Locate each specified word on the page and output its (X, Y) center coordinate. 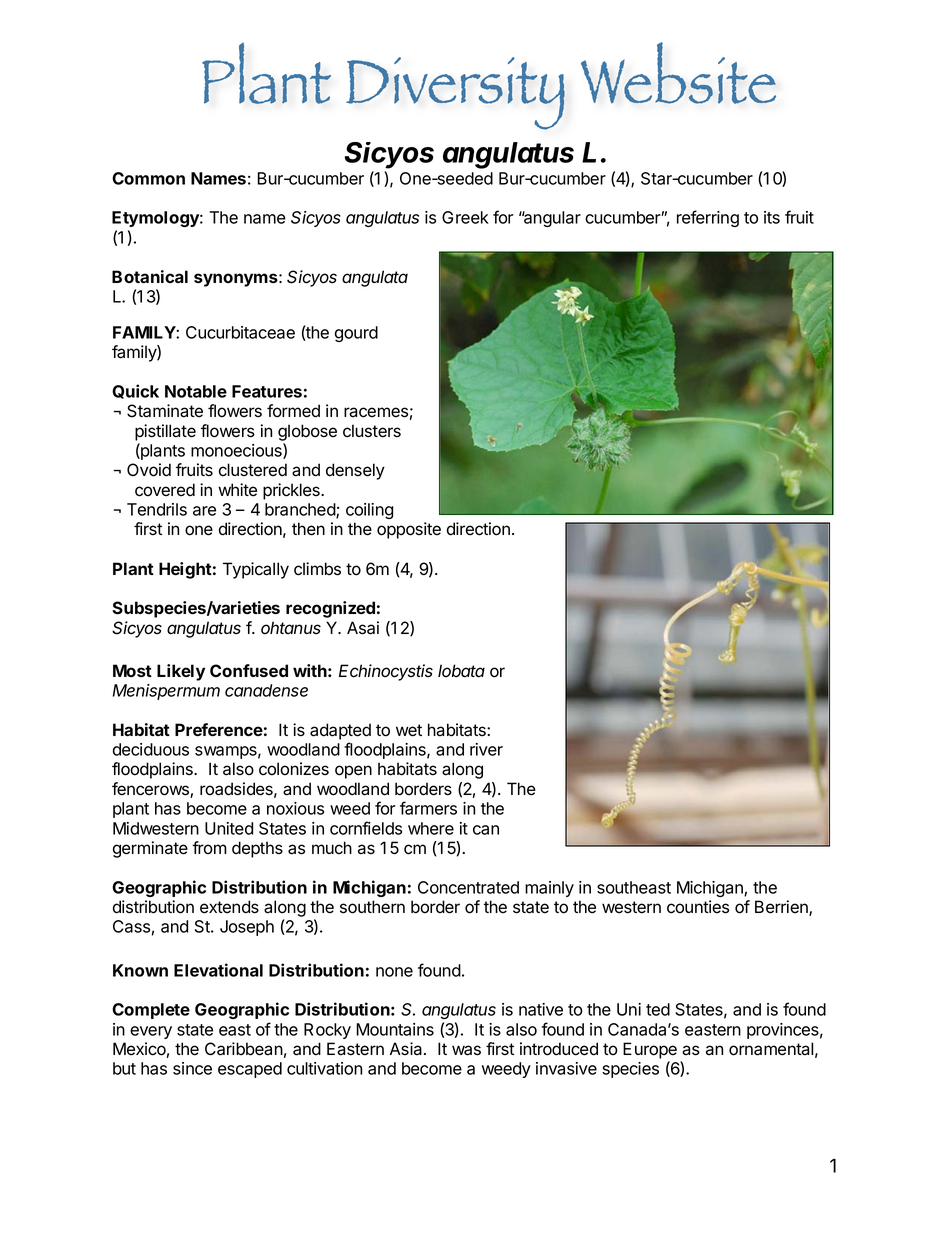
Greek (465, 217)
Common (148, 178)
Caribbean (244, 1049)
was (466, 1050)
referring (708, 218)
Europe (650, 1050)
